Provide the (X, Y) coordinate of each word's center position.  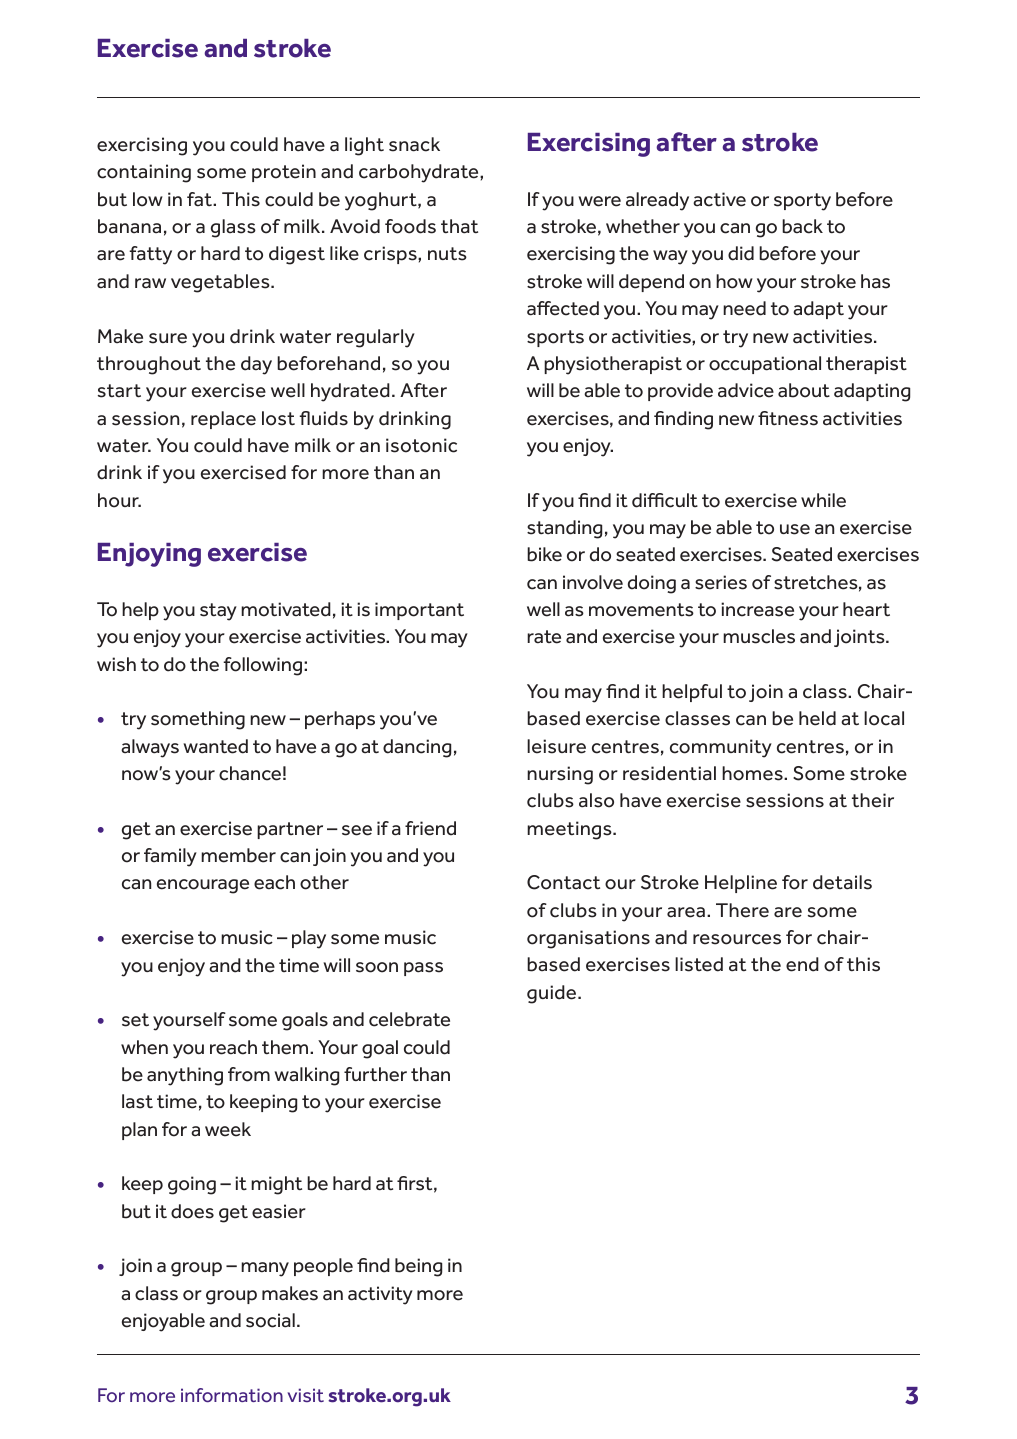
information (232, 1395)
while (823, 500)
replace (223, 420)
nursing (560, 775)
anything (185, 1076)
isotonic (421, 445)
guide (553, 994)
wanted (215, 746)
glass (233, 228)
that (459, 226)
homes (753, 773)
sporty (802, 202)
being (418, 1267)
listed (699, 964)
